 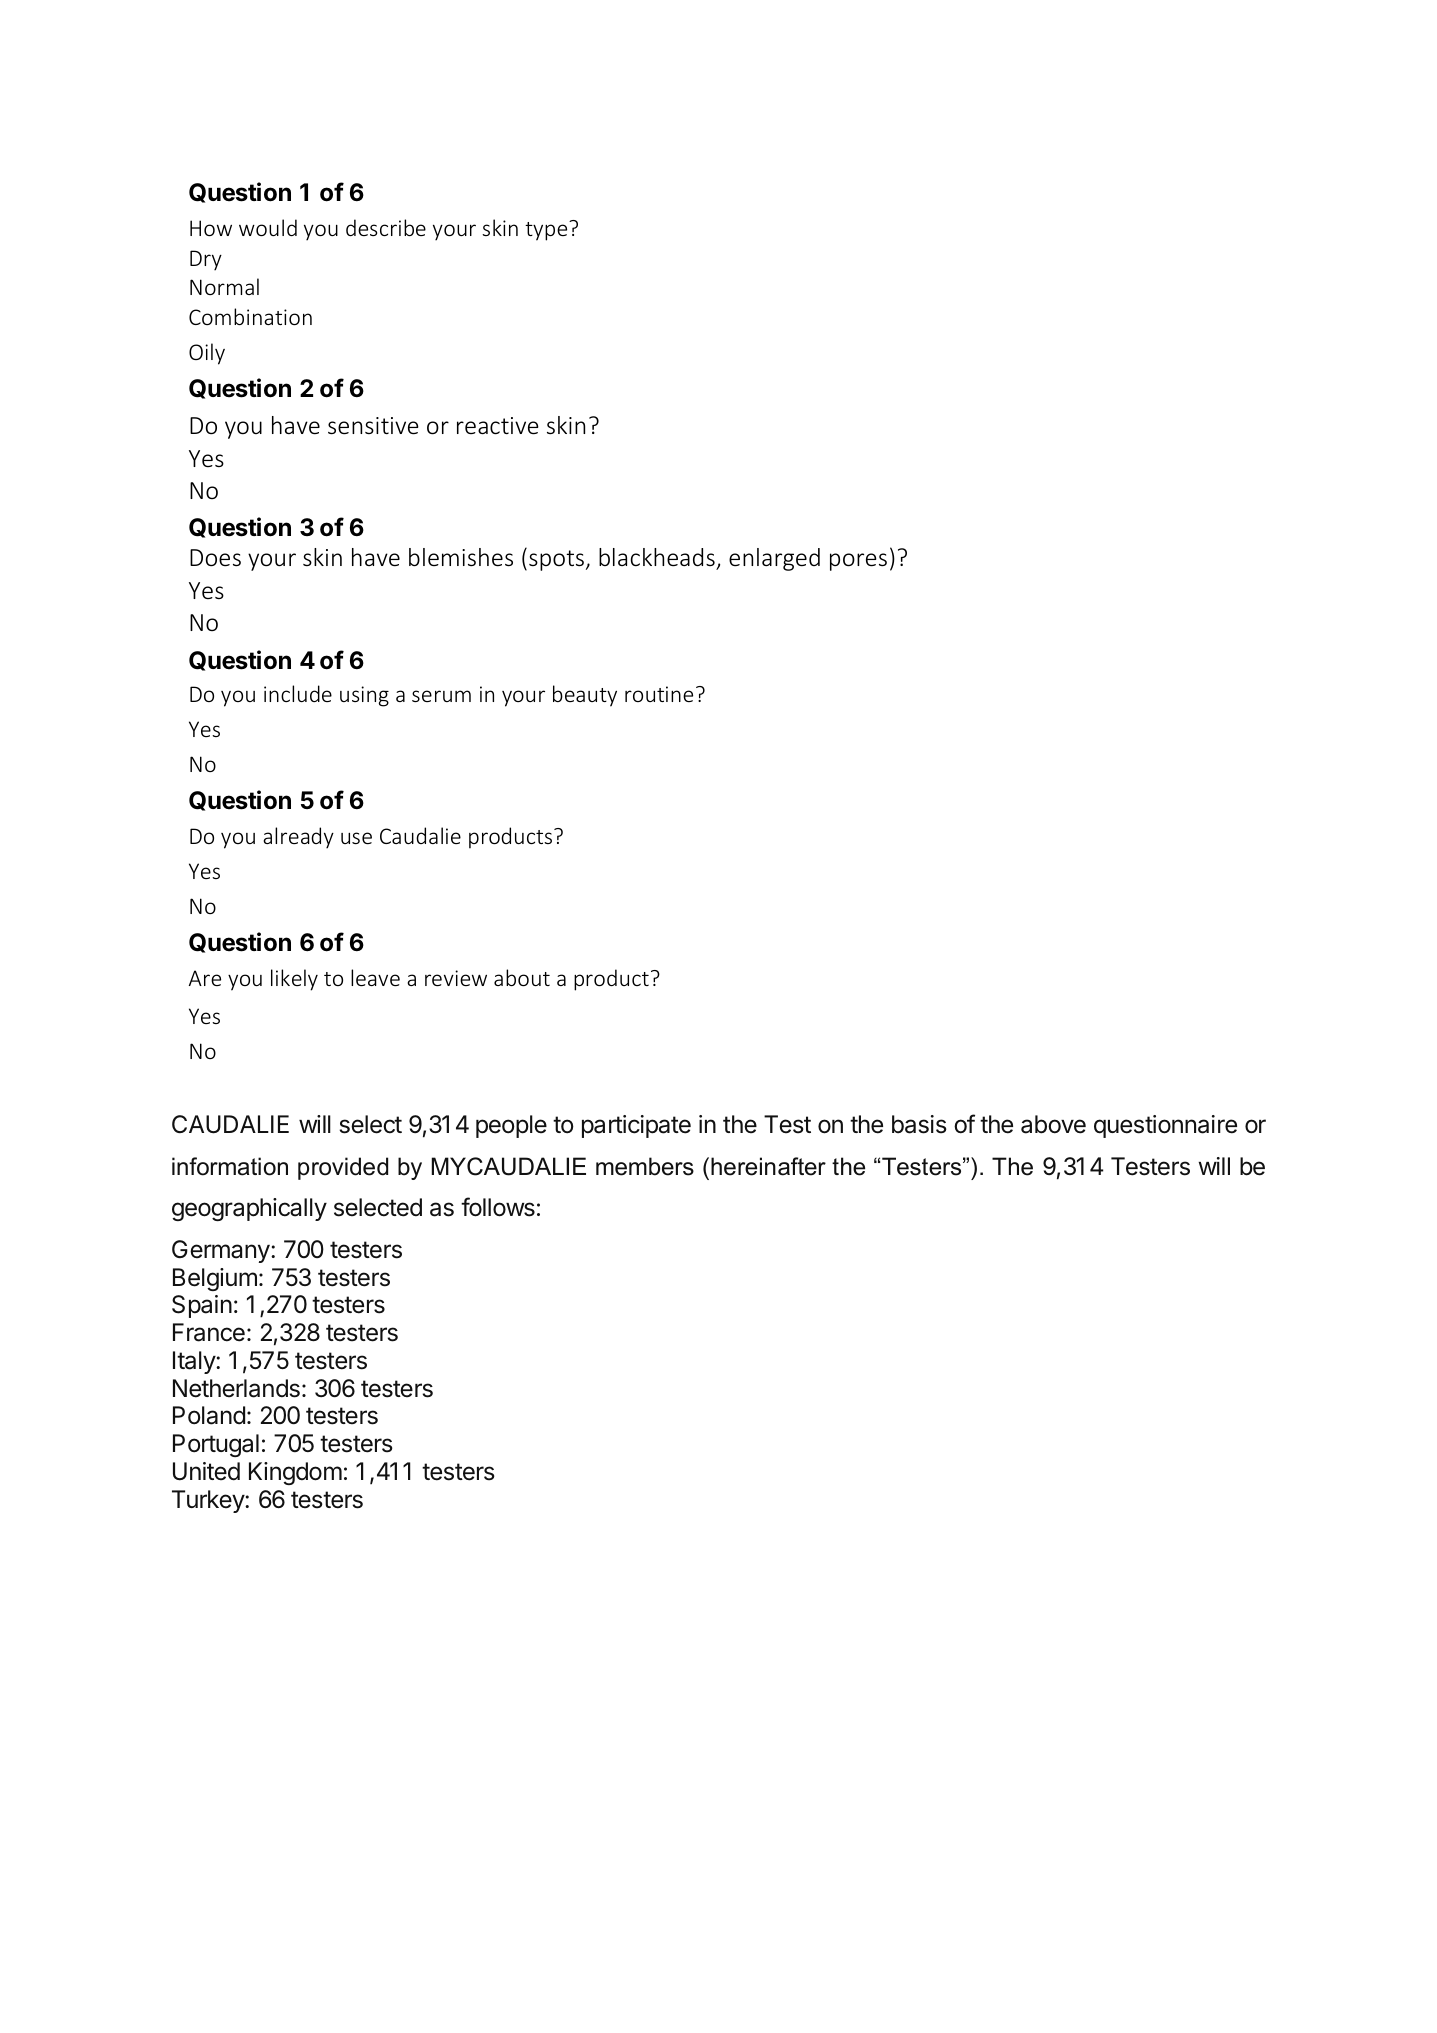 I want to click on pores, so click(x=858, y=562).
